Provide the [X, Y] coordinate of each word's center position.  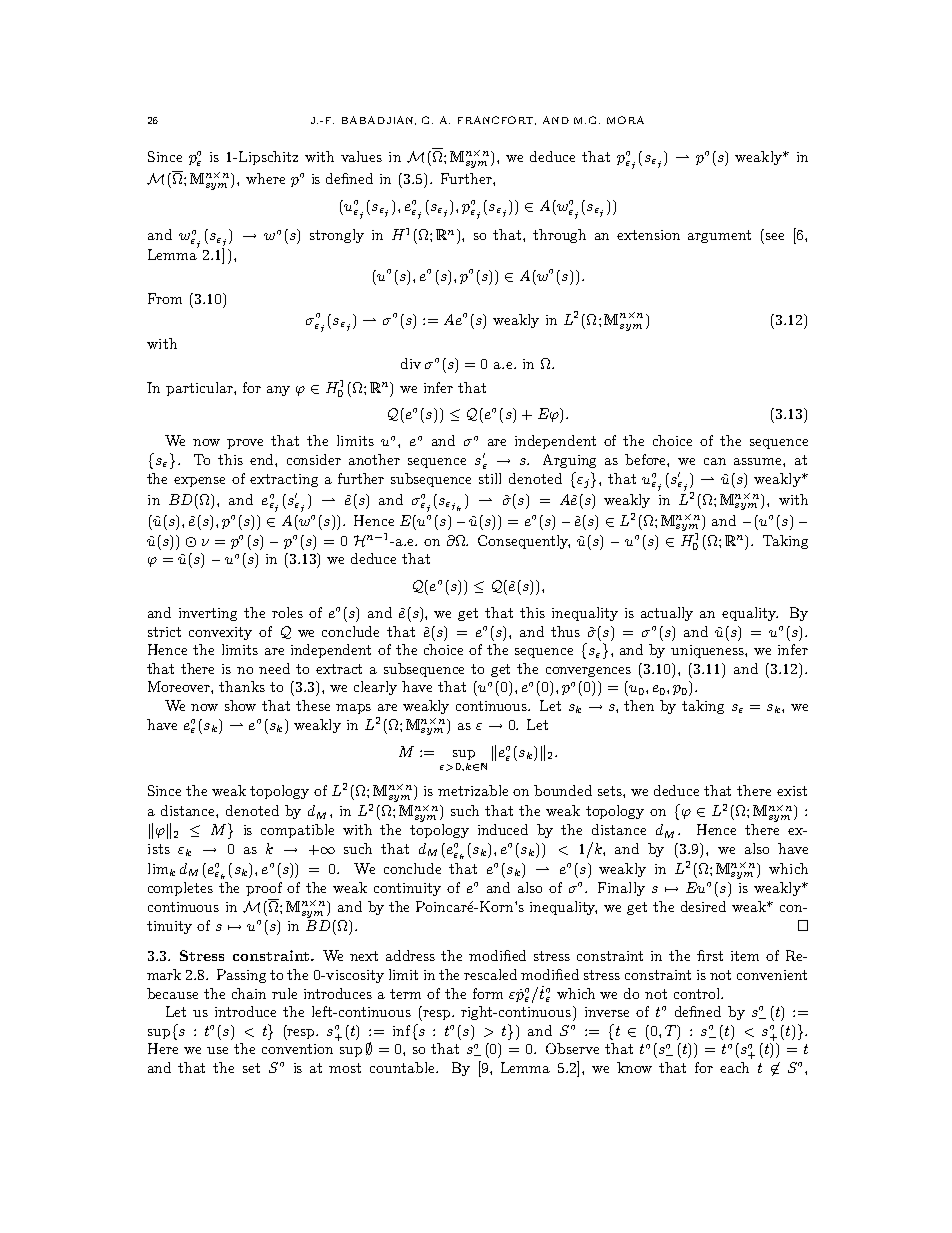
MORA [625, 120]
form [488, 993]
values [361, 156]
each [734, 1067]
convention [297, 1049]
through [559, 236]
